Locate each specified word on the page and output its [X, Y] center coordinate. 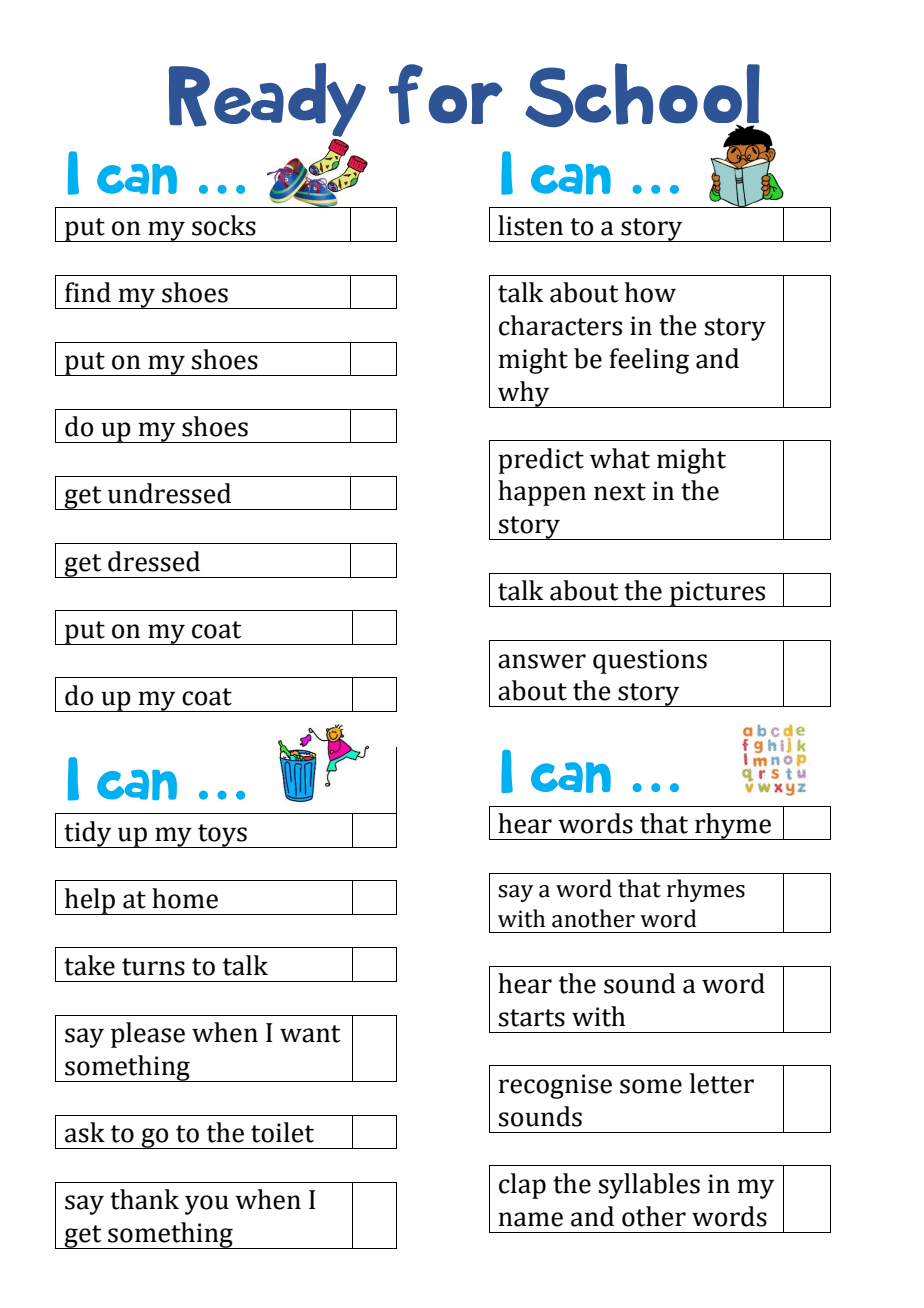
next [620, 492]
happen [542, 493]
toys [222, 836]
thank [144, 1199]
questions [650, 661]
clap [522, 1186]
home [185, 898]
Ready [267, 100]
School [643, 97]
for [445, 94]
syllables [649, 1186]
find [88, 292]
